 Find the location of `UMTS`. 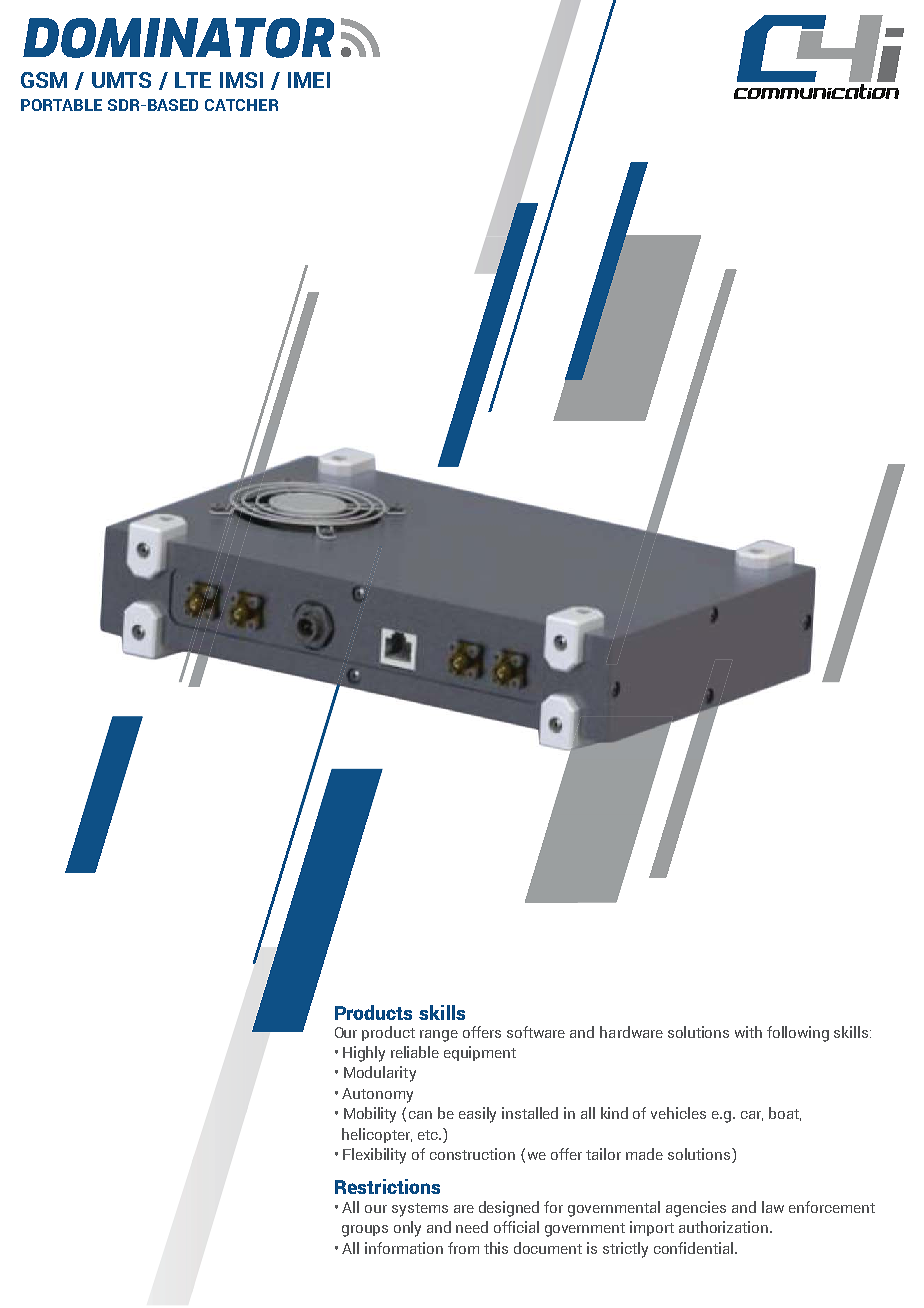

UMTS is located at coordinates (121, 80).
